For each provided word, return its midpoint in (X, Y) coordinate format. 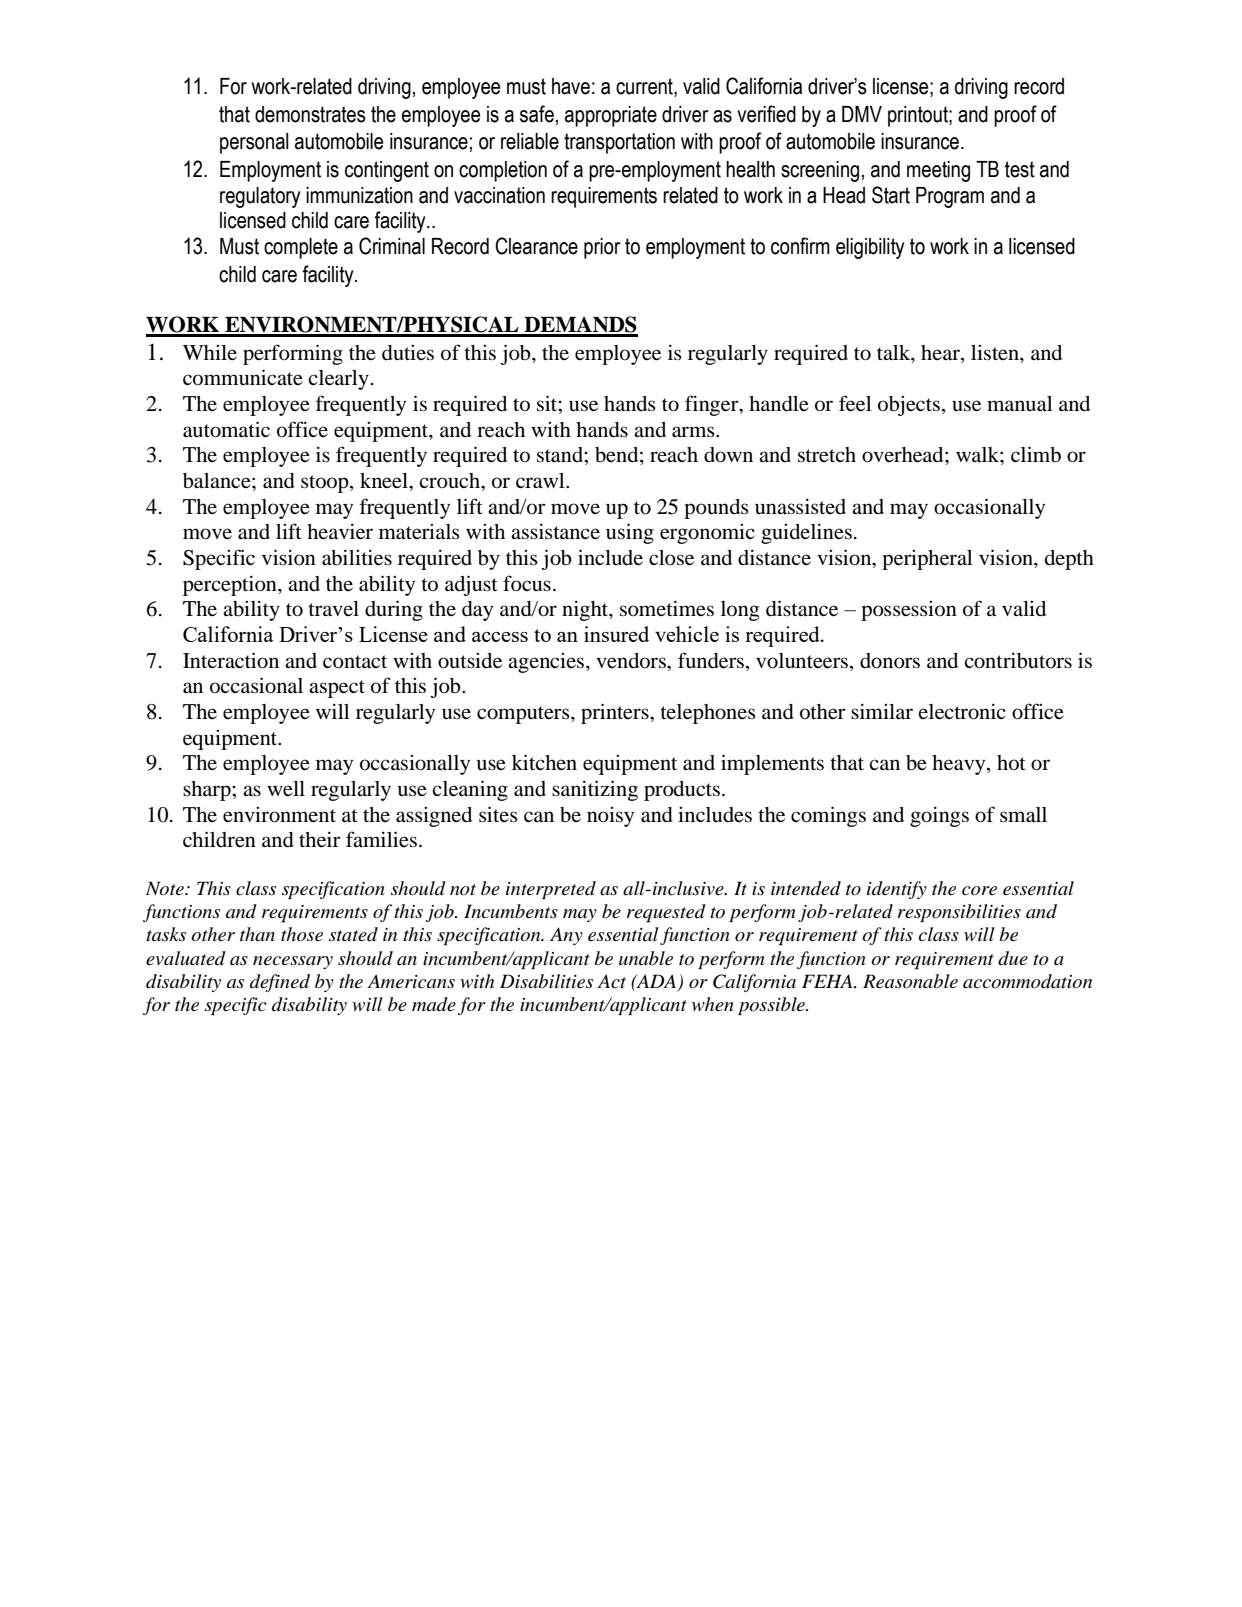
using (630, 533)
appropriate (611, 116)
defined (280, 983)
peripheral (927, 560)
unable (646, 958)
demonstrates (310, 114)
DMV (862, 114)
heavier (340, 531)
